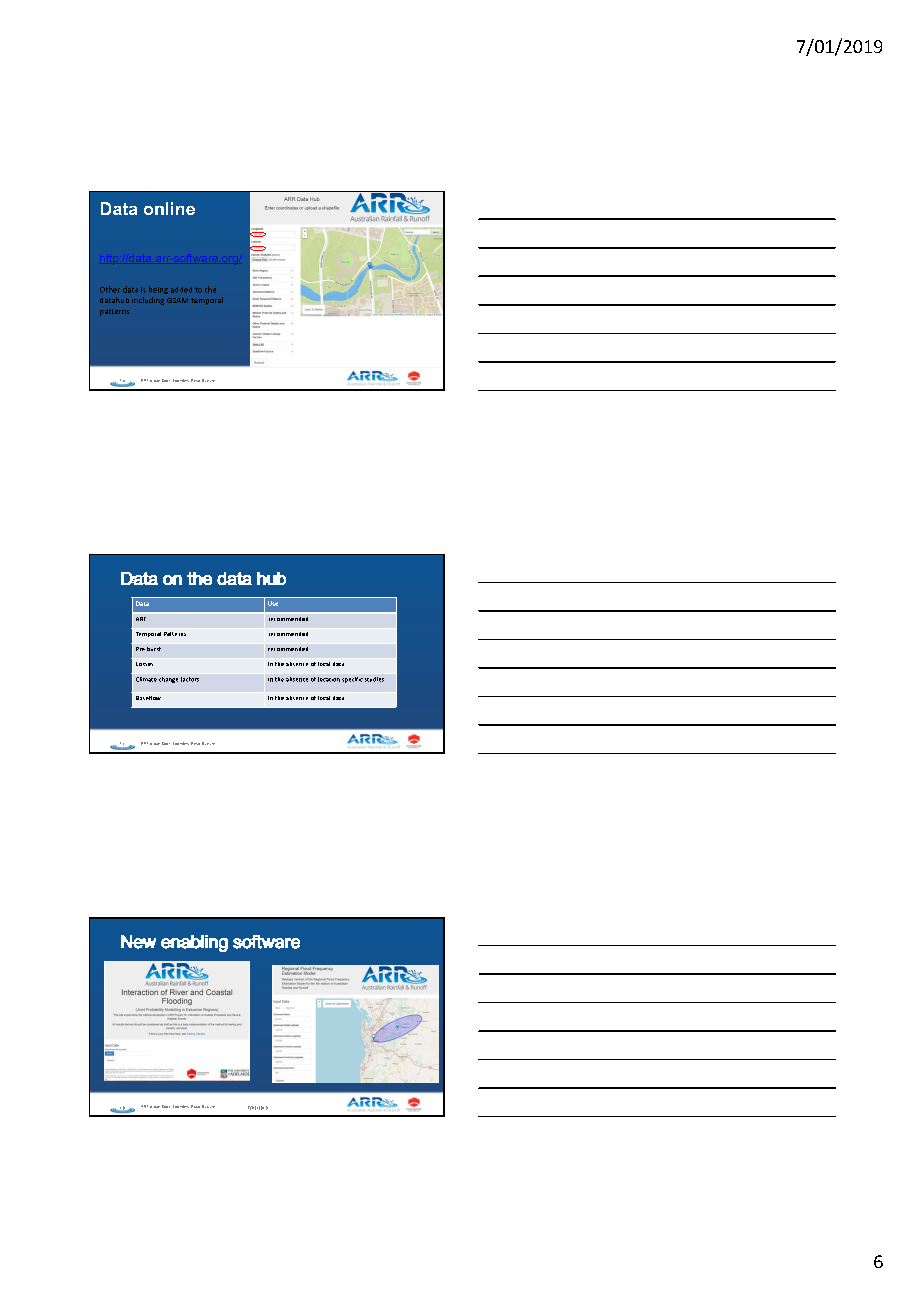 This screenshot has width=924, height=1308. What do you see at coordinates (138, 942) in the screenshot?
I see `New` at bounding box center [138, 942].
